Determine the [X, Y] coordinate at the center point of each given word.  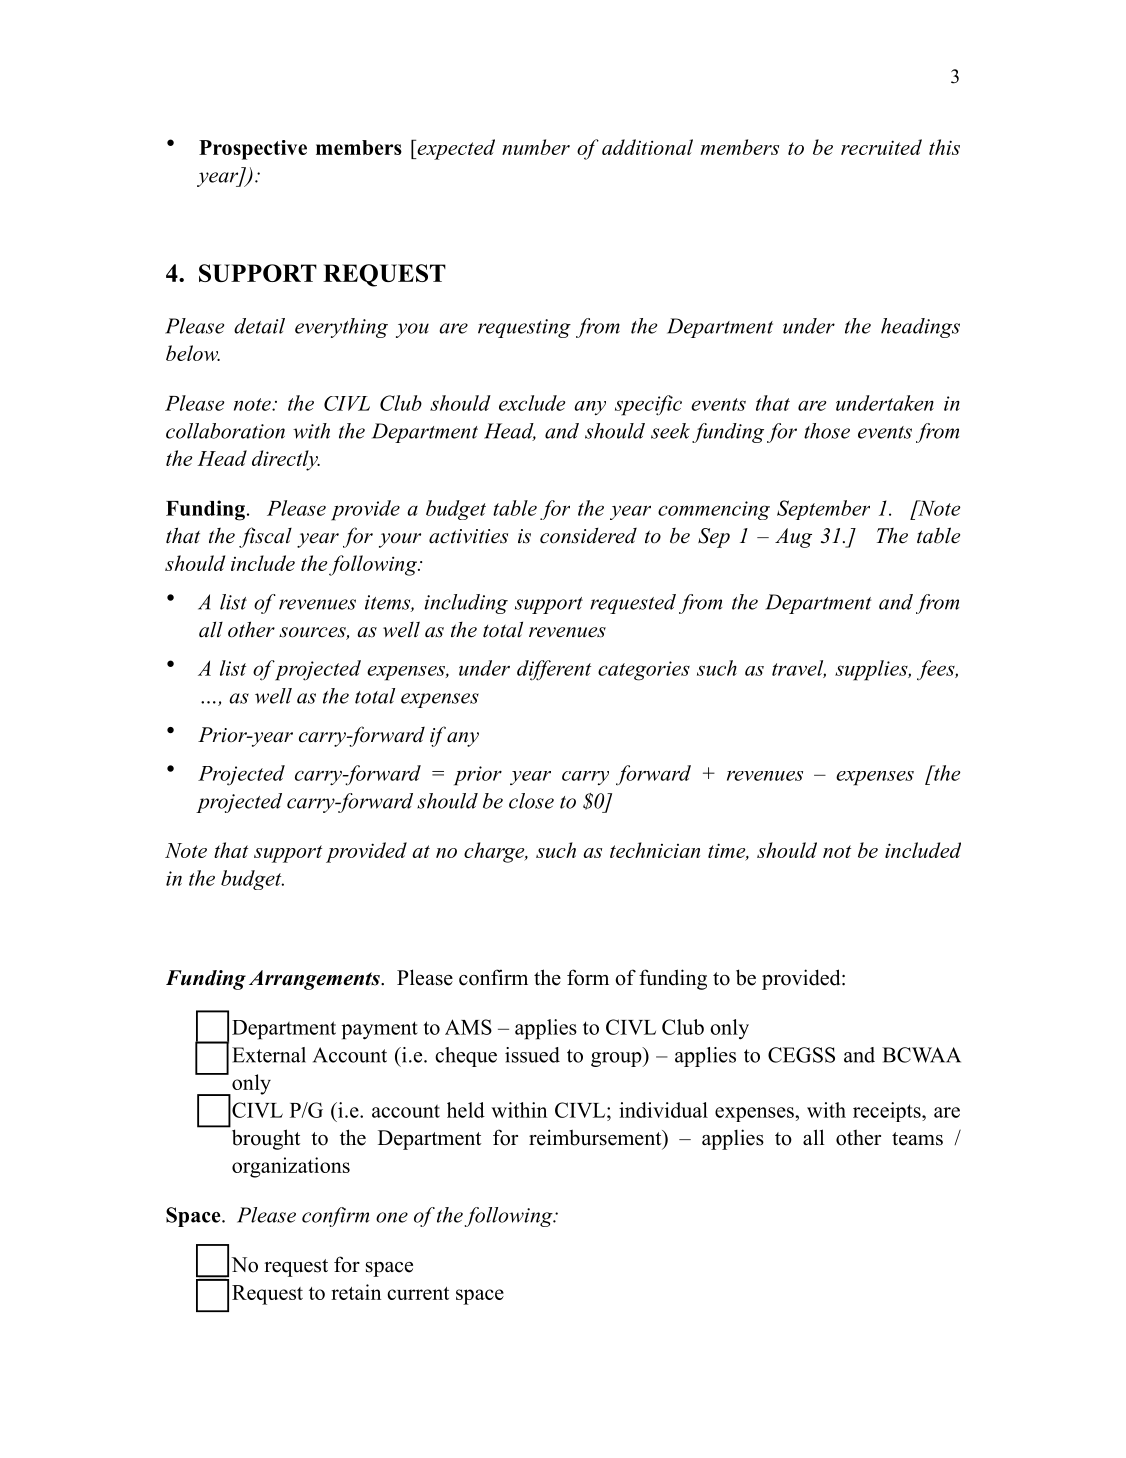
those [827, 431]
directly [286, 460]
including [466, 604]
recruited [881, 147]
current [418, 1293]
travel [799, 669]
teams [917, 1139]
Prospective [253, 150]
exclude [532, 403]
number [536, 147]
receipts [888, 1112]
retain [356, 1292]
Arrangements [315, 980]
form [588, 977]
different [554, 670]
